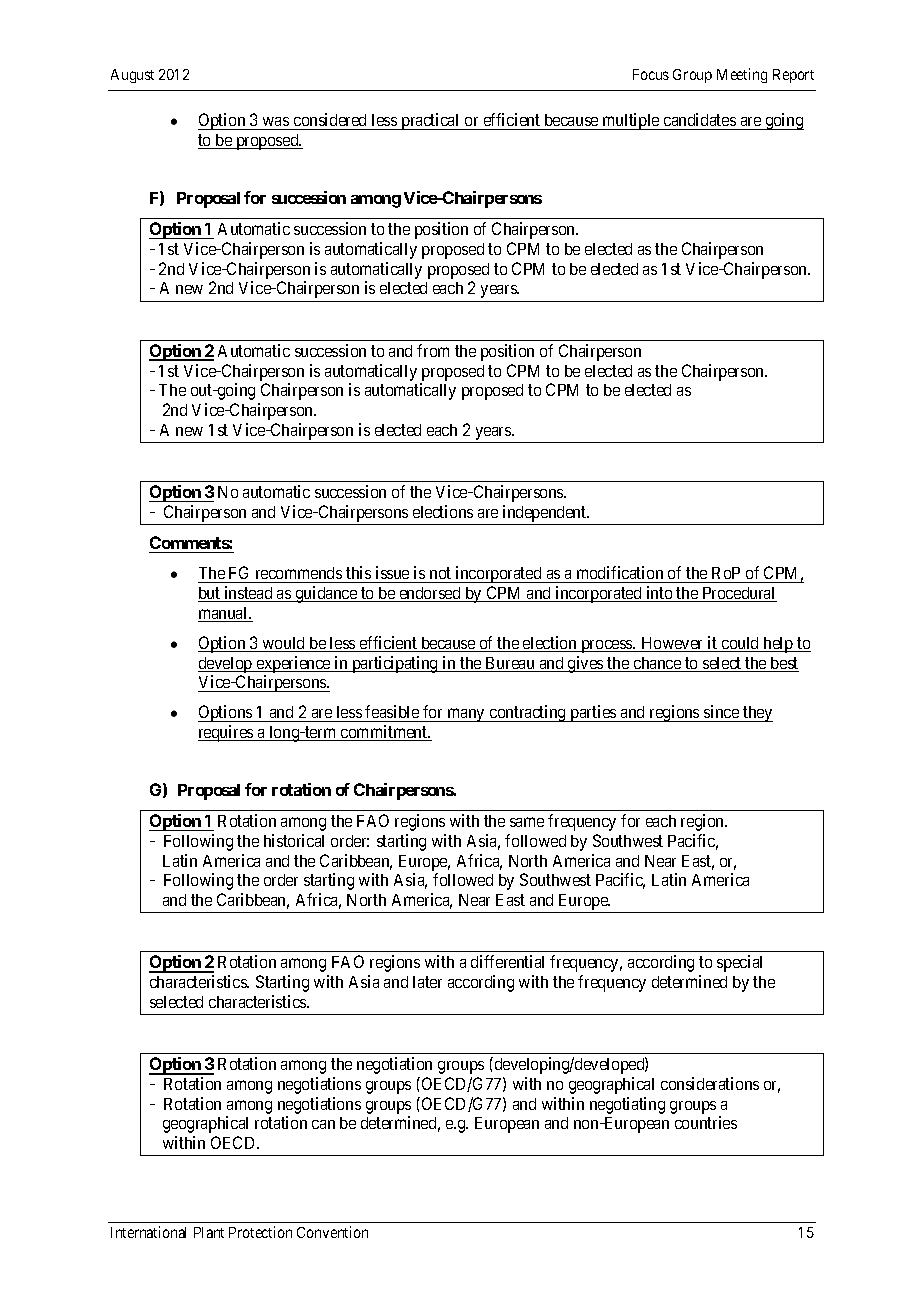  What do you see at coordinates (276, 121) in the screenshot?
I see `was` at bounding box center [276, 121].
